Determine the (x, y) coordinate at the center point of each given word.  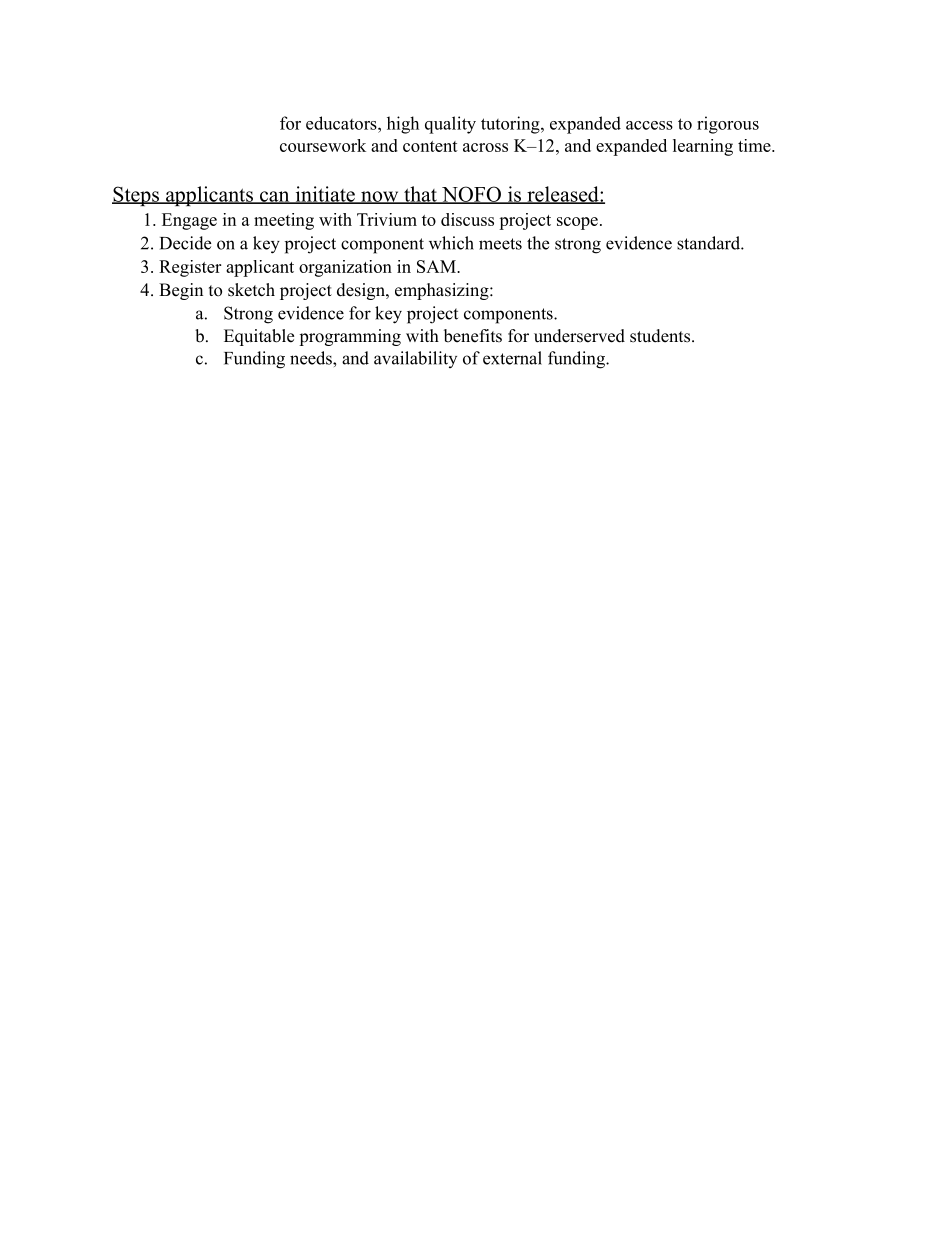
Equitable (259, 337)
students (660, 336)
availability (415, 359)
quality (450, 125)
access (649, 125)
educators (342, 123)
